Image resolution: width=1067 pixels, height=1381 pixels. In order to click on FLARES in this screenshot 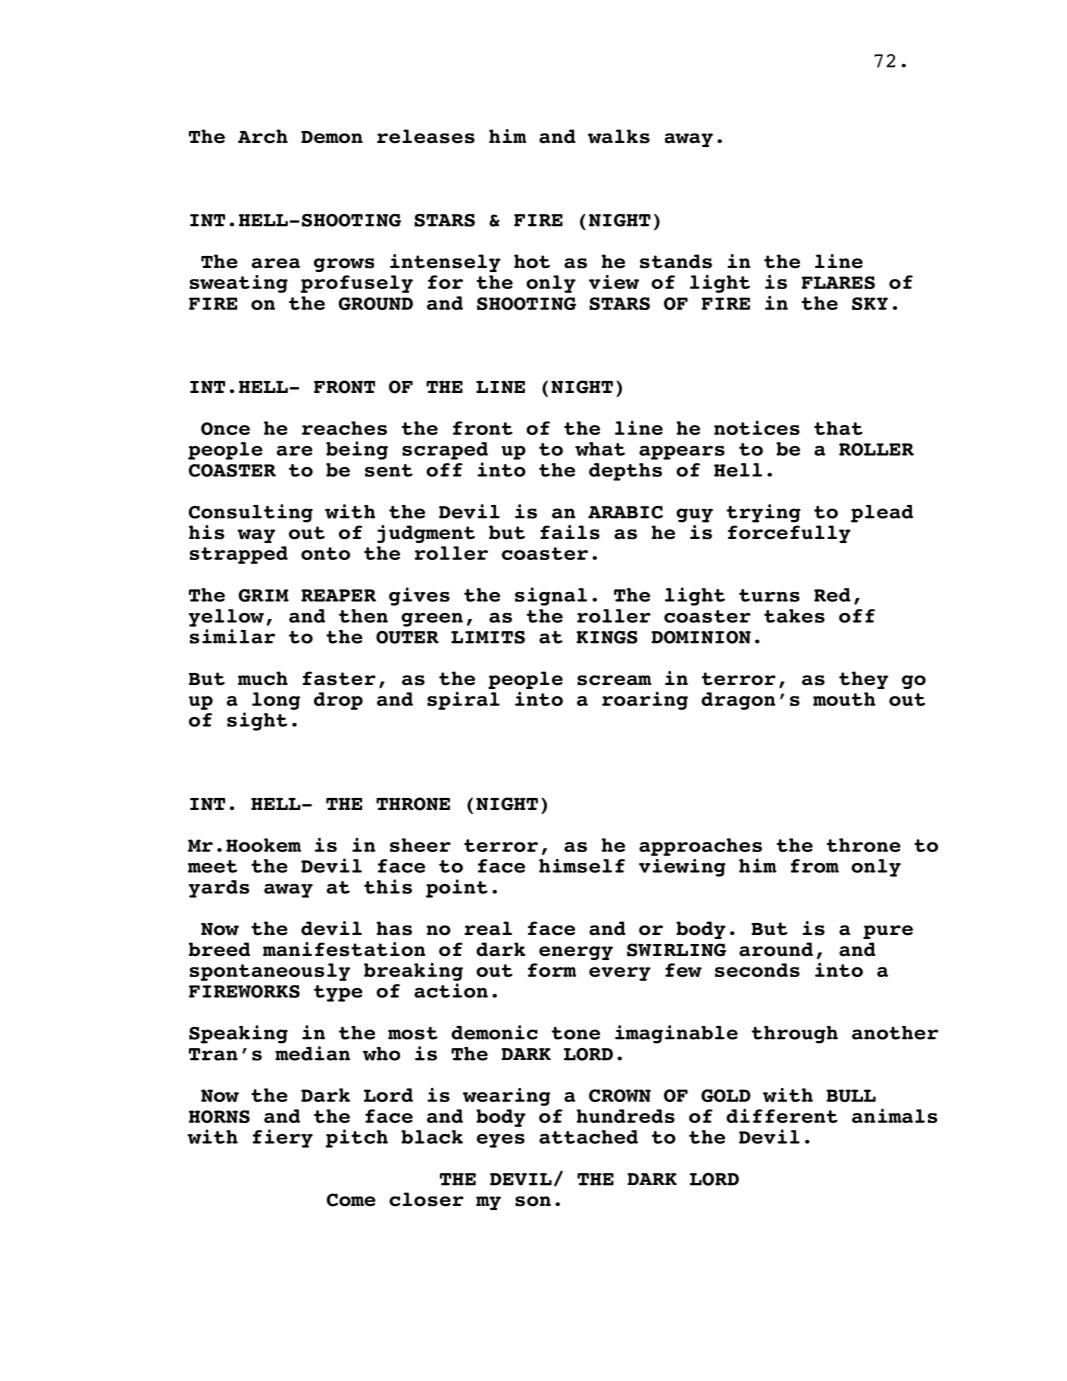, I will do `click(838, 282)`.
